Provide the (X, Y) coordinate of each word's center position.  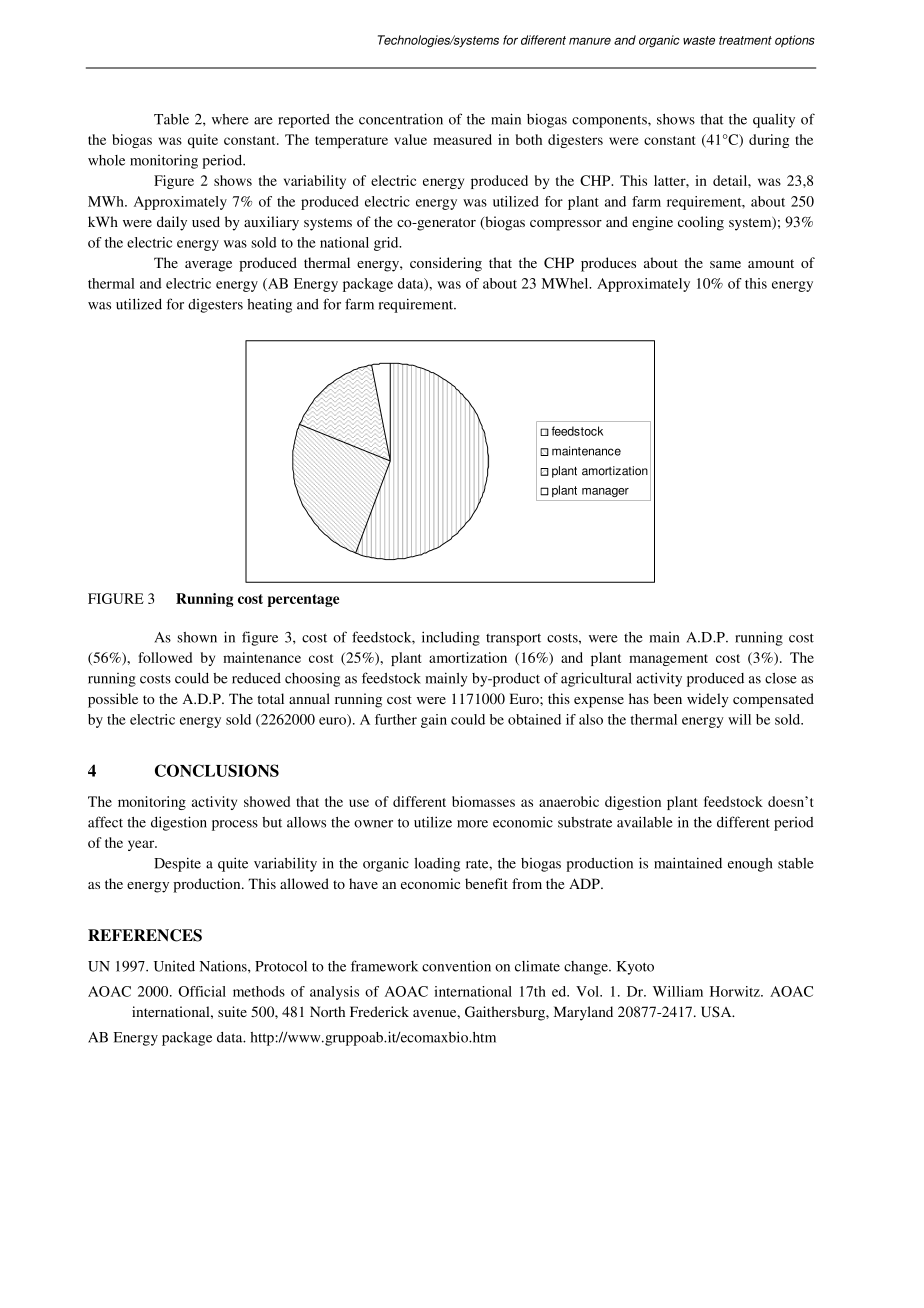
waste (699, 40)
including (451, 638)
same (725, 264)
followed (165, 657)
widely (708, 700)
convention (456, 966)
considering (446, 264)
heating (269, 306)
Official (202, 991)
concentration (401, 119)
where (230, 119)
